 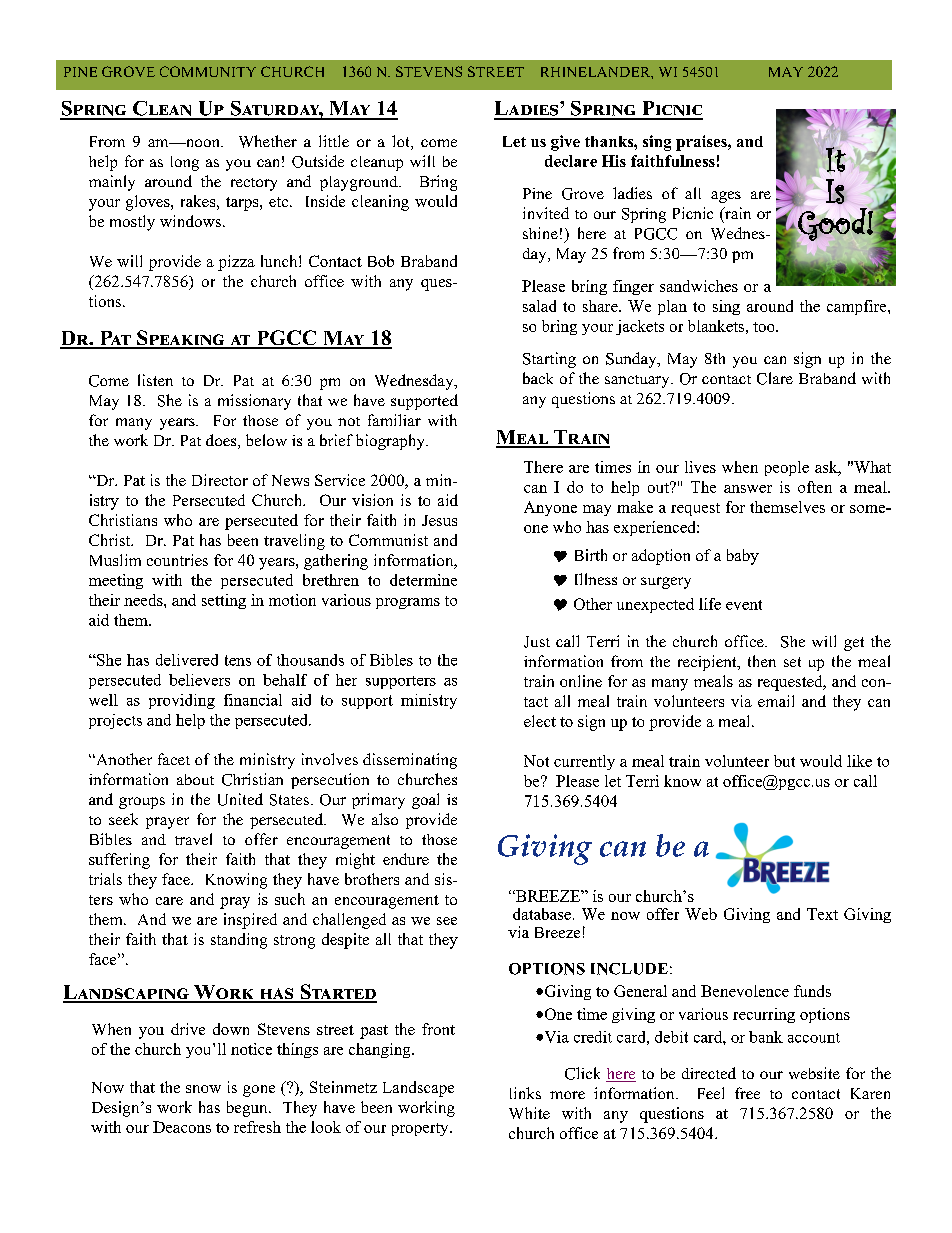 I want to click on Text, so click(x=822, y=914).
